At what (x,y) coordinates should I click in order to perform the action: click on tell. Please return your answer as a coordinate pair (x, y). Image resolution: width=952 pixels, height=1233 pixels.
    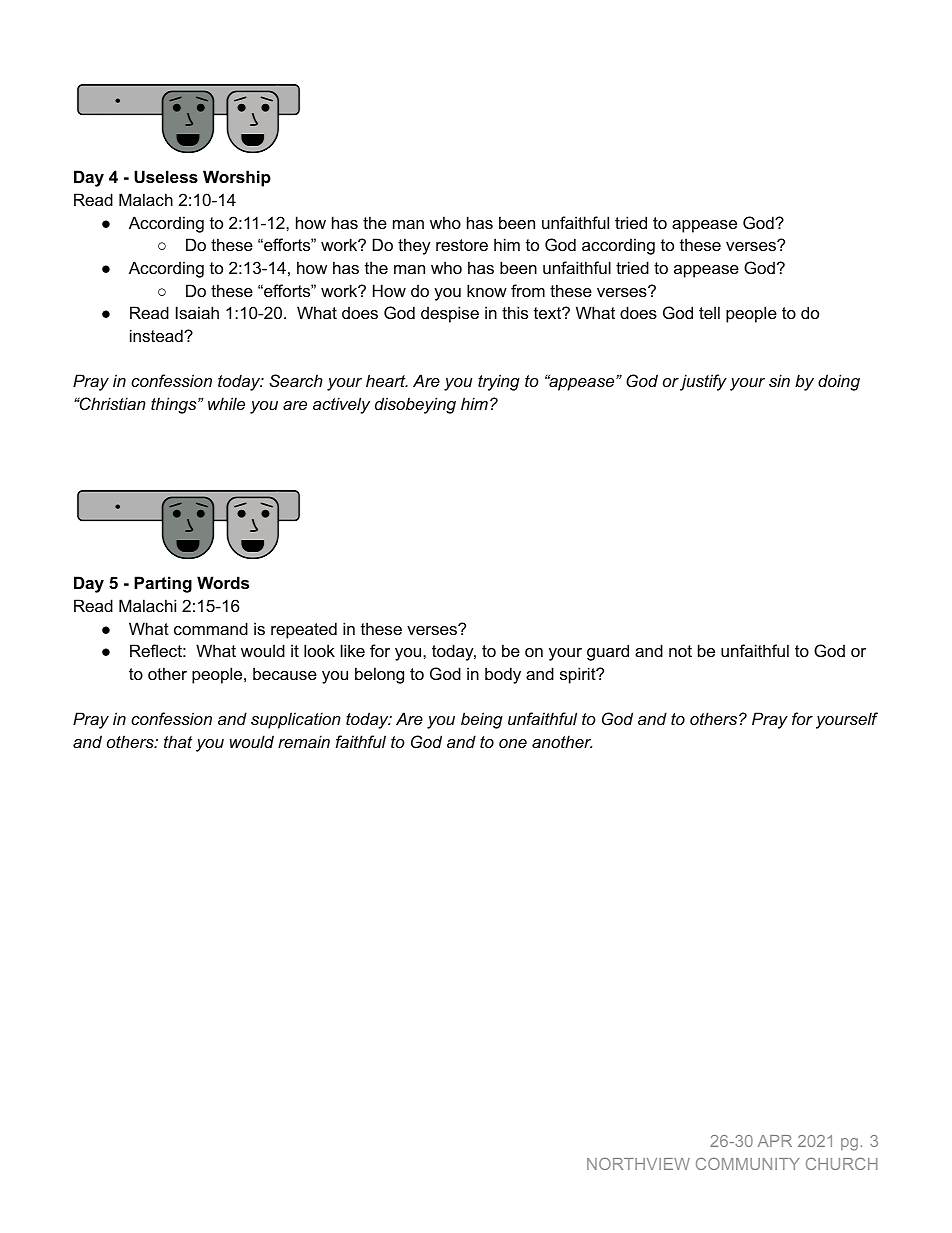
    Looking at the image, I should click on (709, 312).
